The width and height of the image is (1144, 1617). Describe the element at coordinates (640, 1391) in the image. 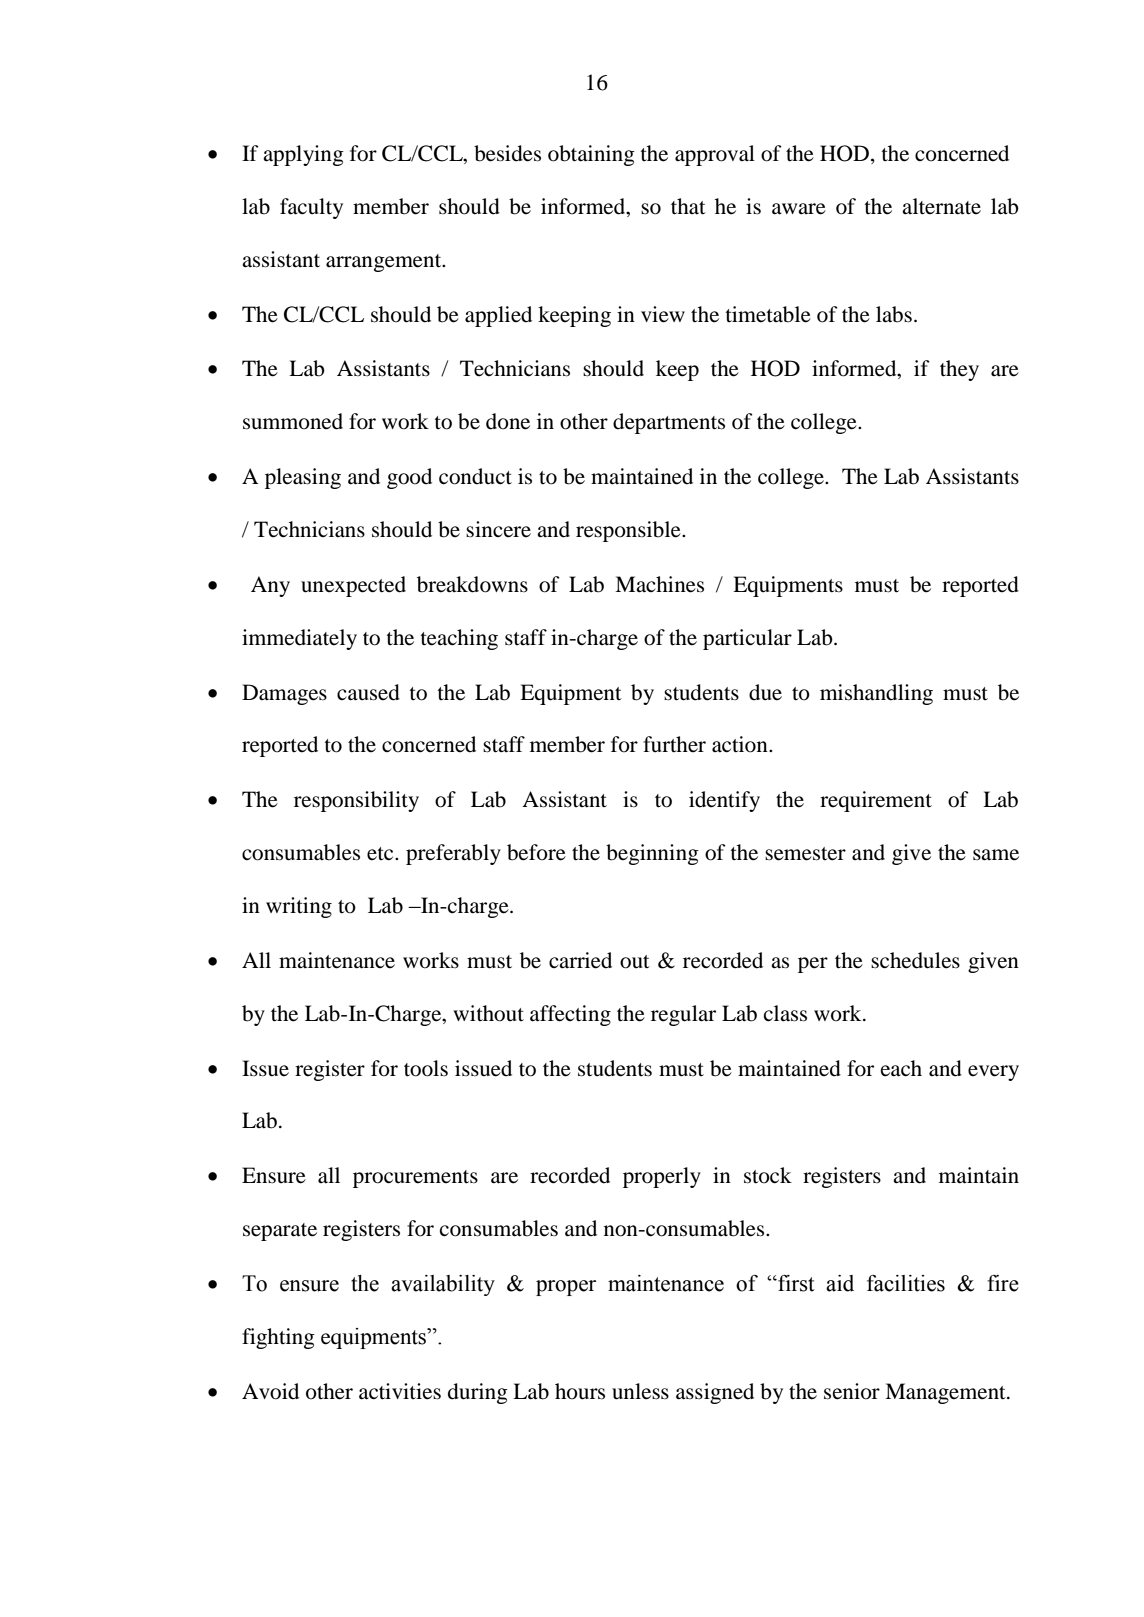

I see `unless` at that location.
